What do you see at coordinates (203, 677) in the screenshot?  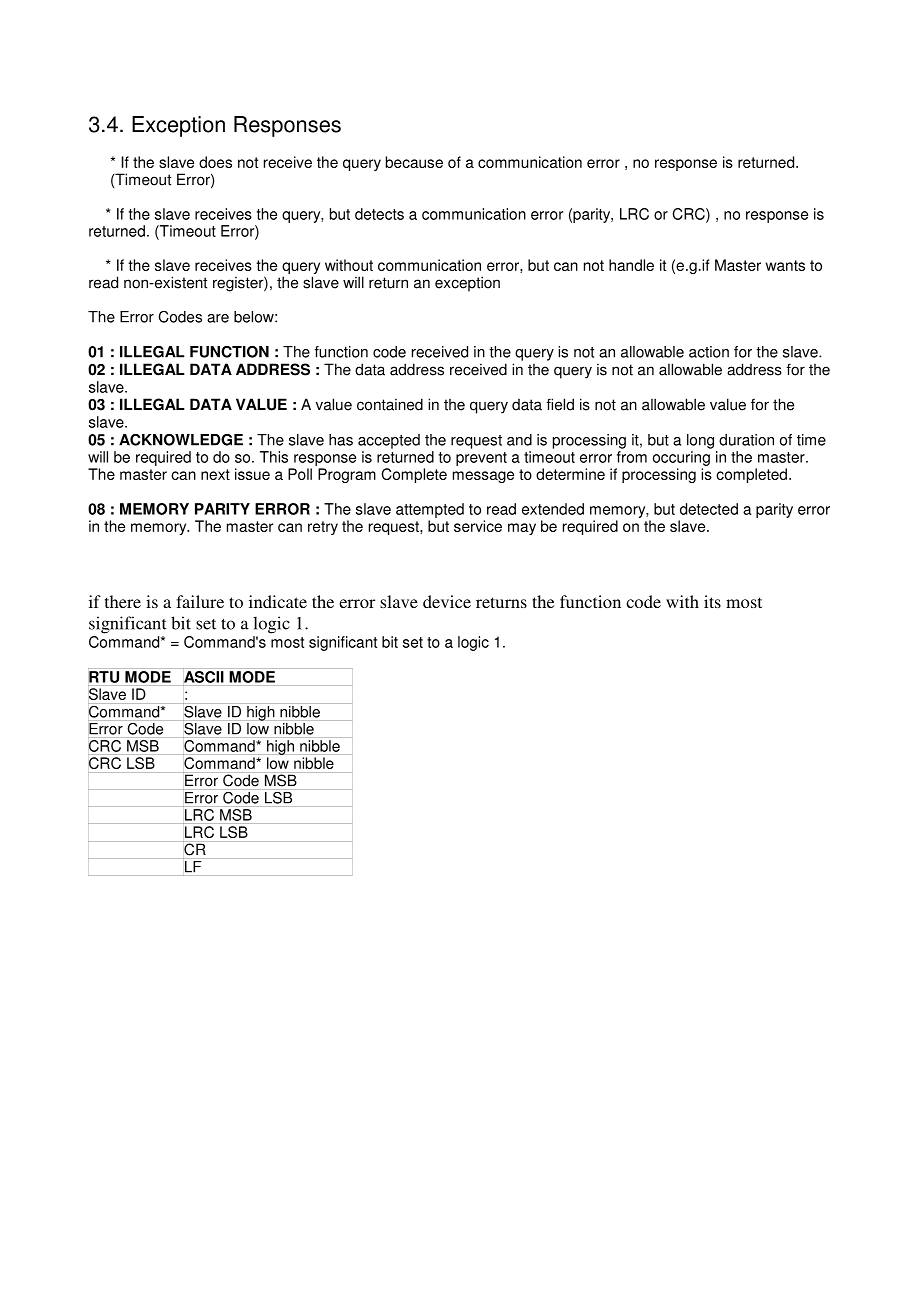 I see `ASCII` at bounding box center [203, 677].
